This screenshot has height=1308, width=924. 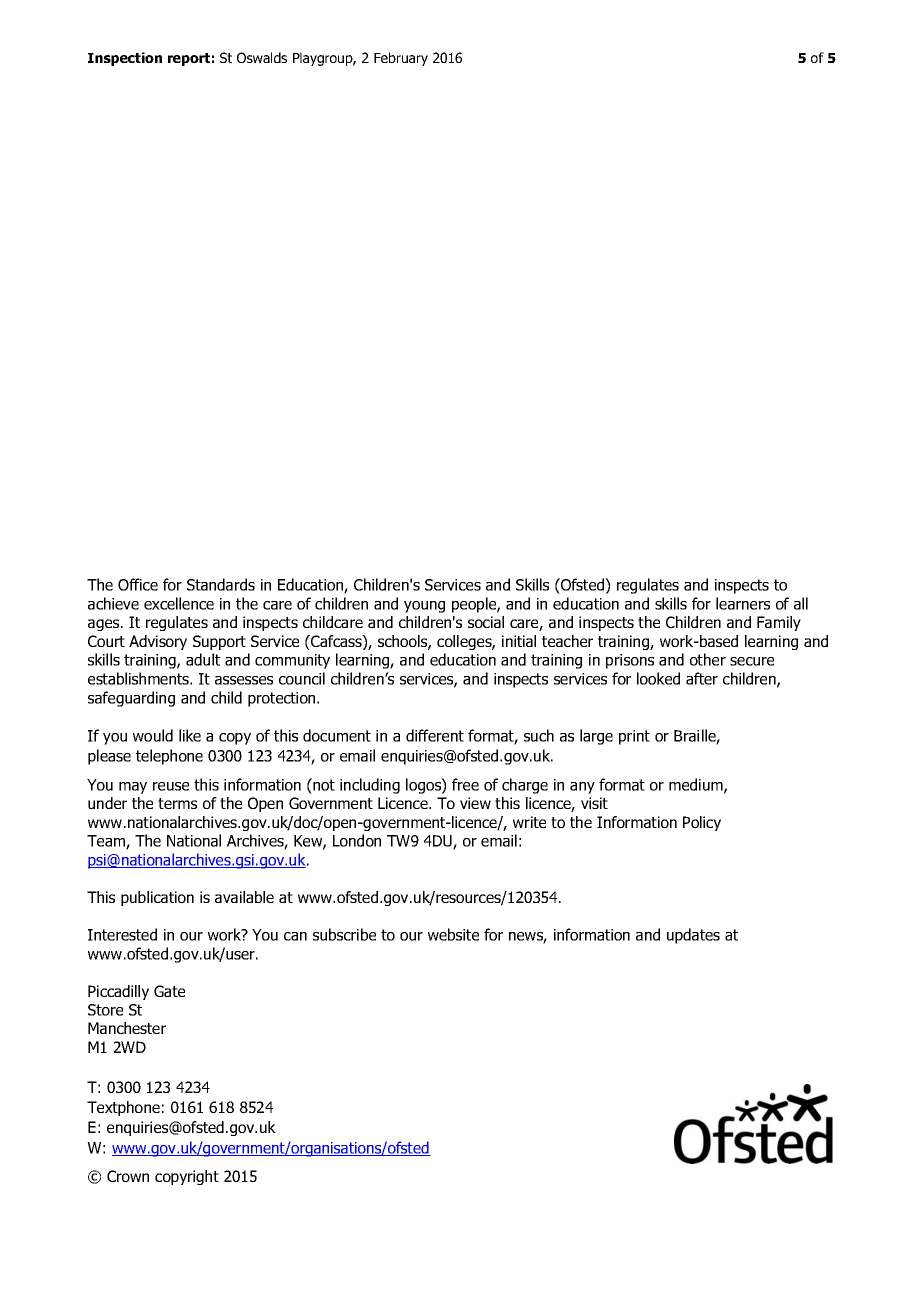 What do you see at coordinates (424, 607) in the screenshot?
I see `young` at bounding box center [424, 607].
